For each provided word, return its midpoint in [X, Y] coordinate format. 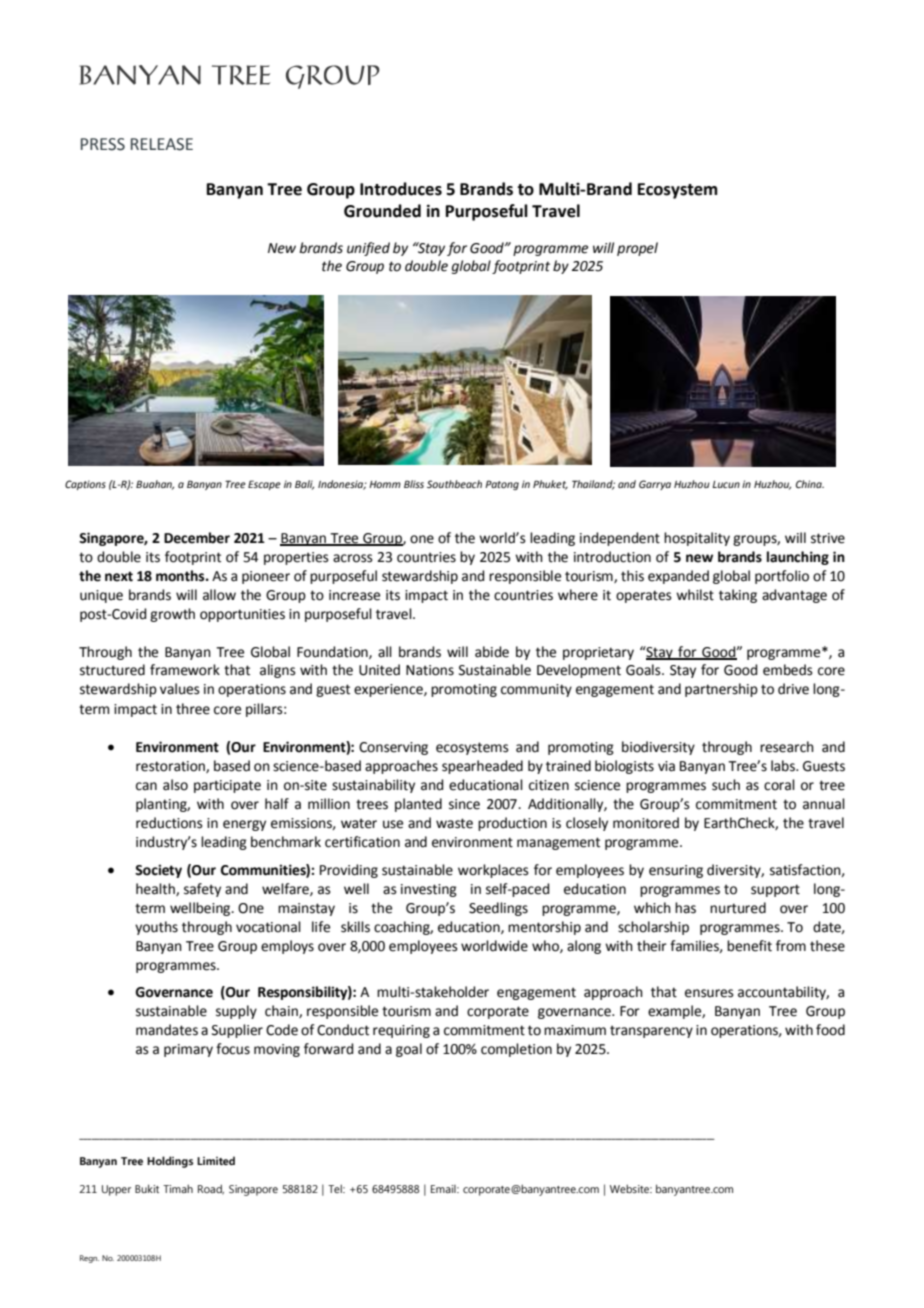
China [810, 484]
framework [185, 670]
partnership [721, 690]
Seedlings [498, 909]
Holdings [170, 1162]
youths [156, 928]
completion [516, 1050]
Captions [85, 485]
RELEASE [162, 144]
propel [637, 249]
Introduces [401, 189]
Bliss [414, 484]
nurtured [738, 908]
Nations [430, 670]
